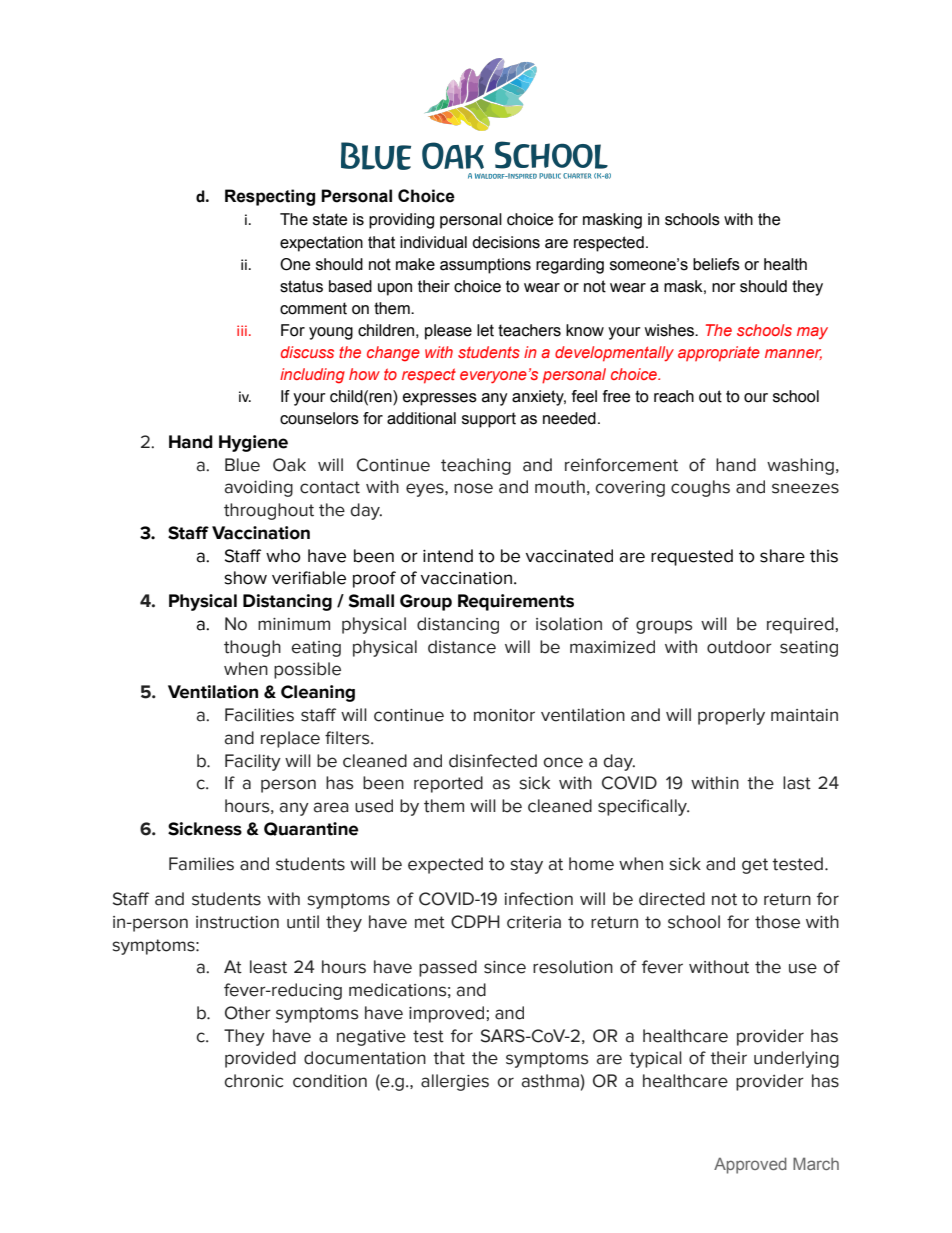 This screenshot has width=952, height=1233. I want to click on decisions, so click(506, 242).
